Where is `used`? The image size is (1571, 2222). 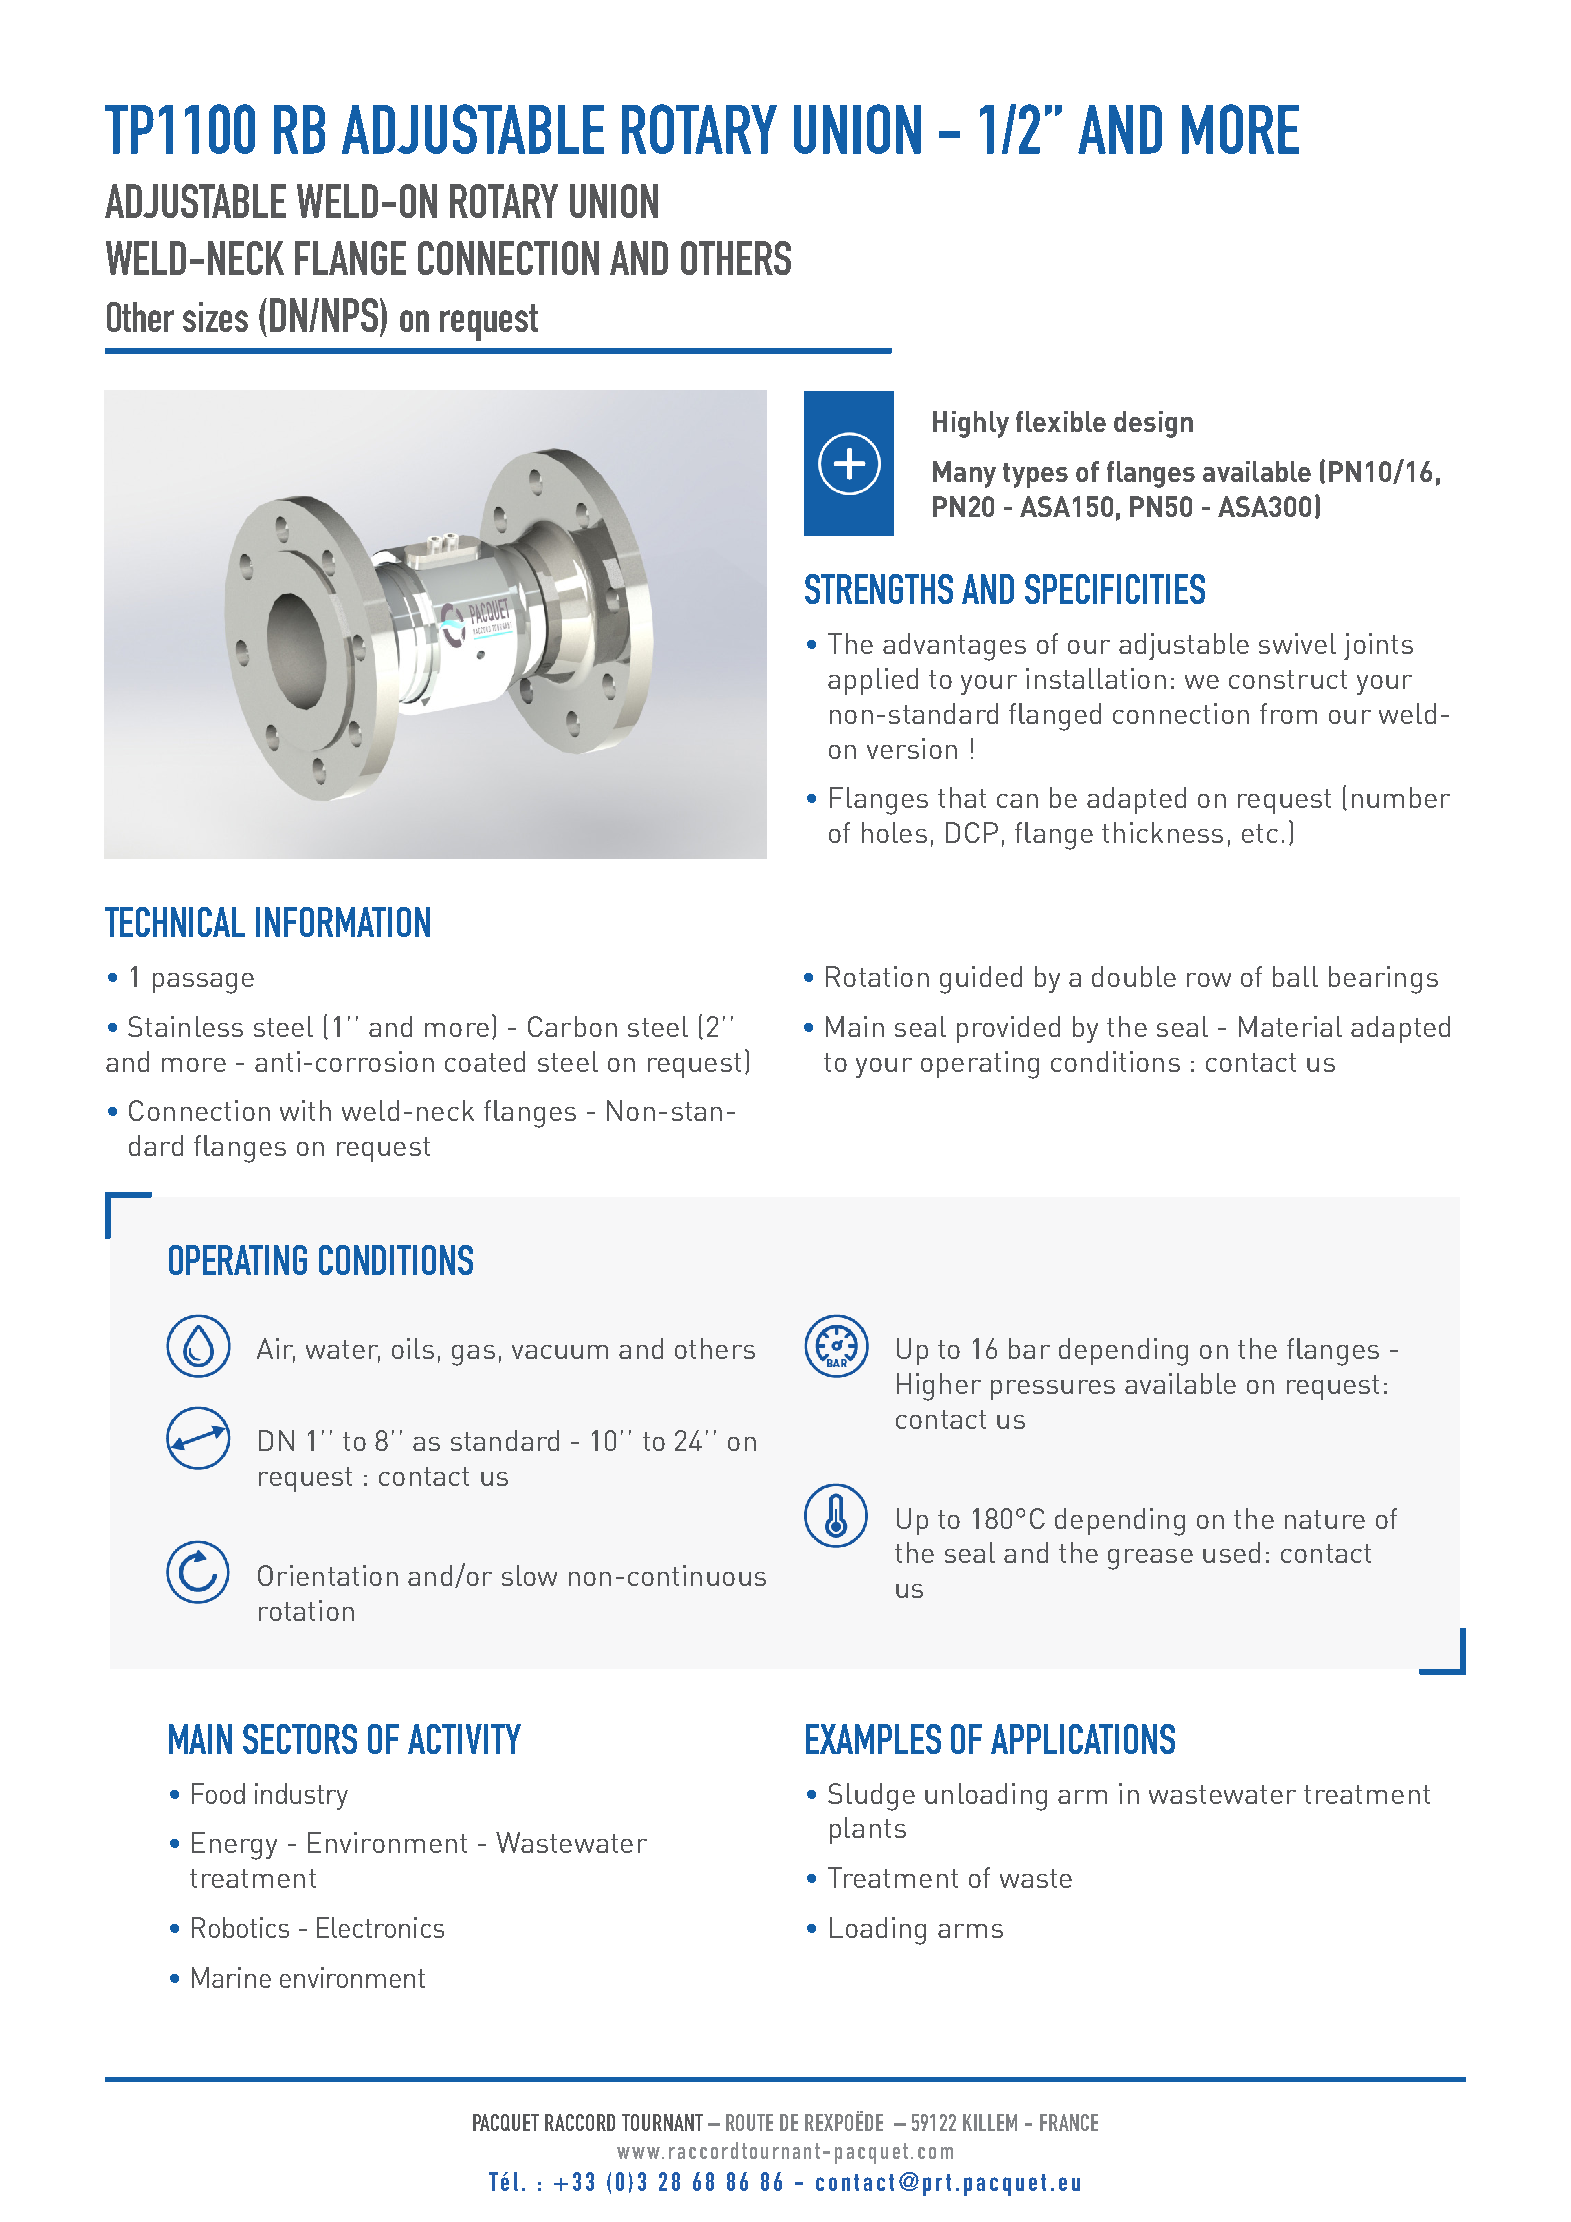
used is located at coordinates (1231, 1552).
